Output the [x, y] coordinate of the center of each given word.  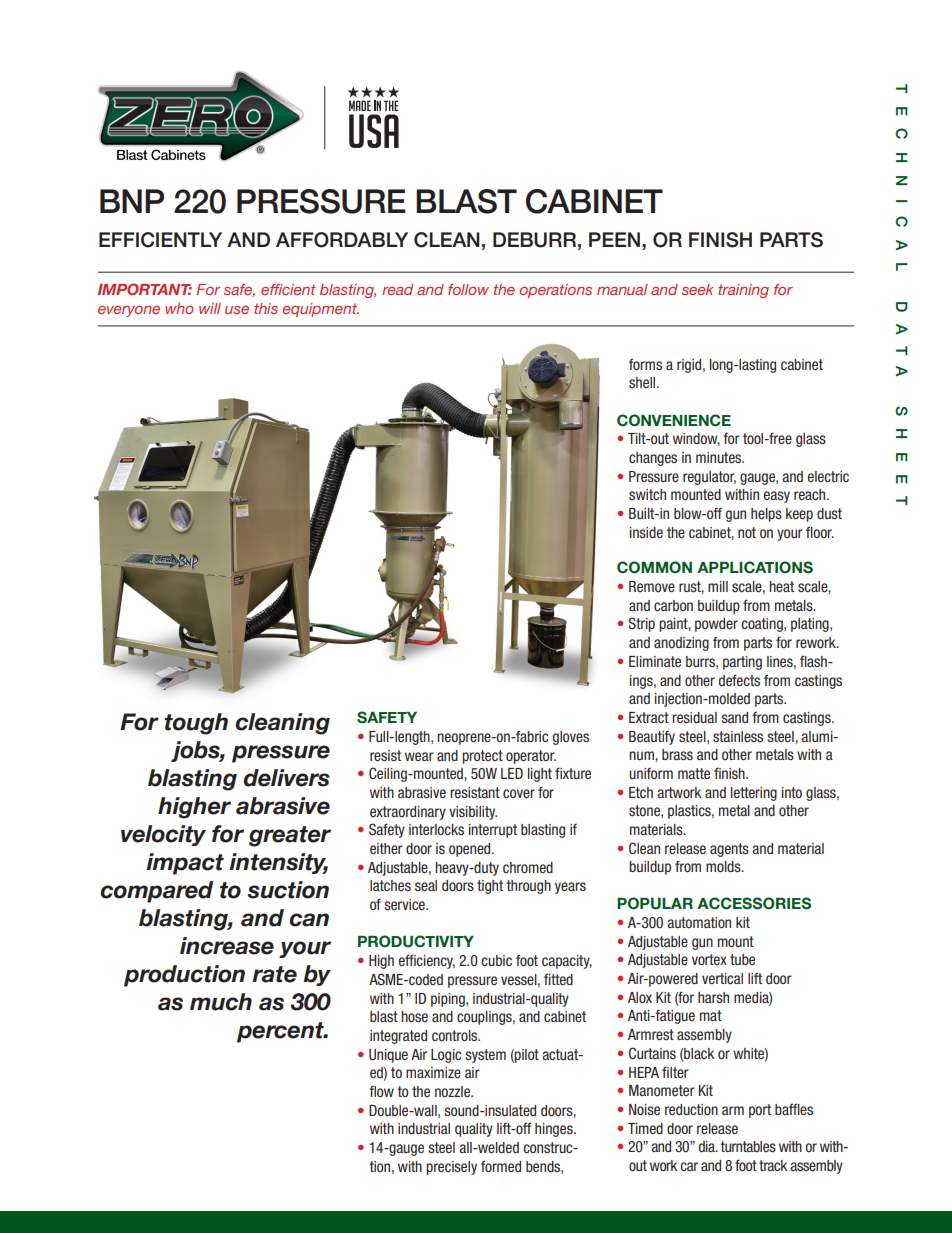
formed [501, 1166]
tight [490, 887]
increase [227, 946]
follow [468, 289]
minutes [720, 457]
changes [653, 459]
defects [739, 680]
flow [381, 1091]
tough [196, 724]
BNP [132, 201]
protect [482, 757]
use [237, 310]
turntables [748, 1146]
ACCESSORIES [754, 903]
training [743, 291]
